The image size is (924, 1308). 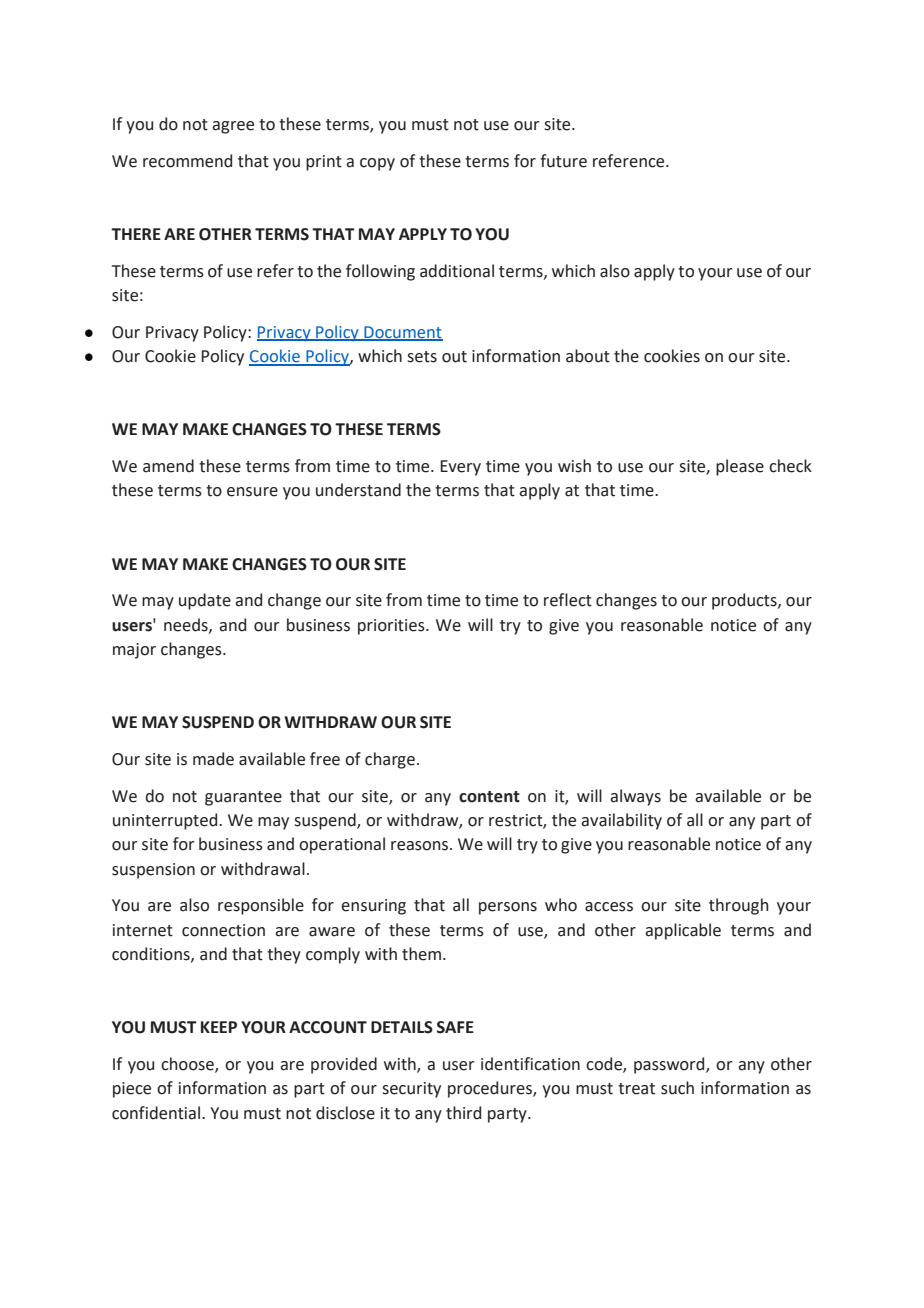 I want to click on future, so click(x=563, y=161).
